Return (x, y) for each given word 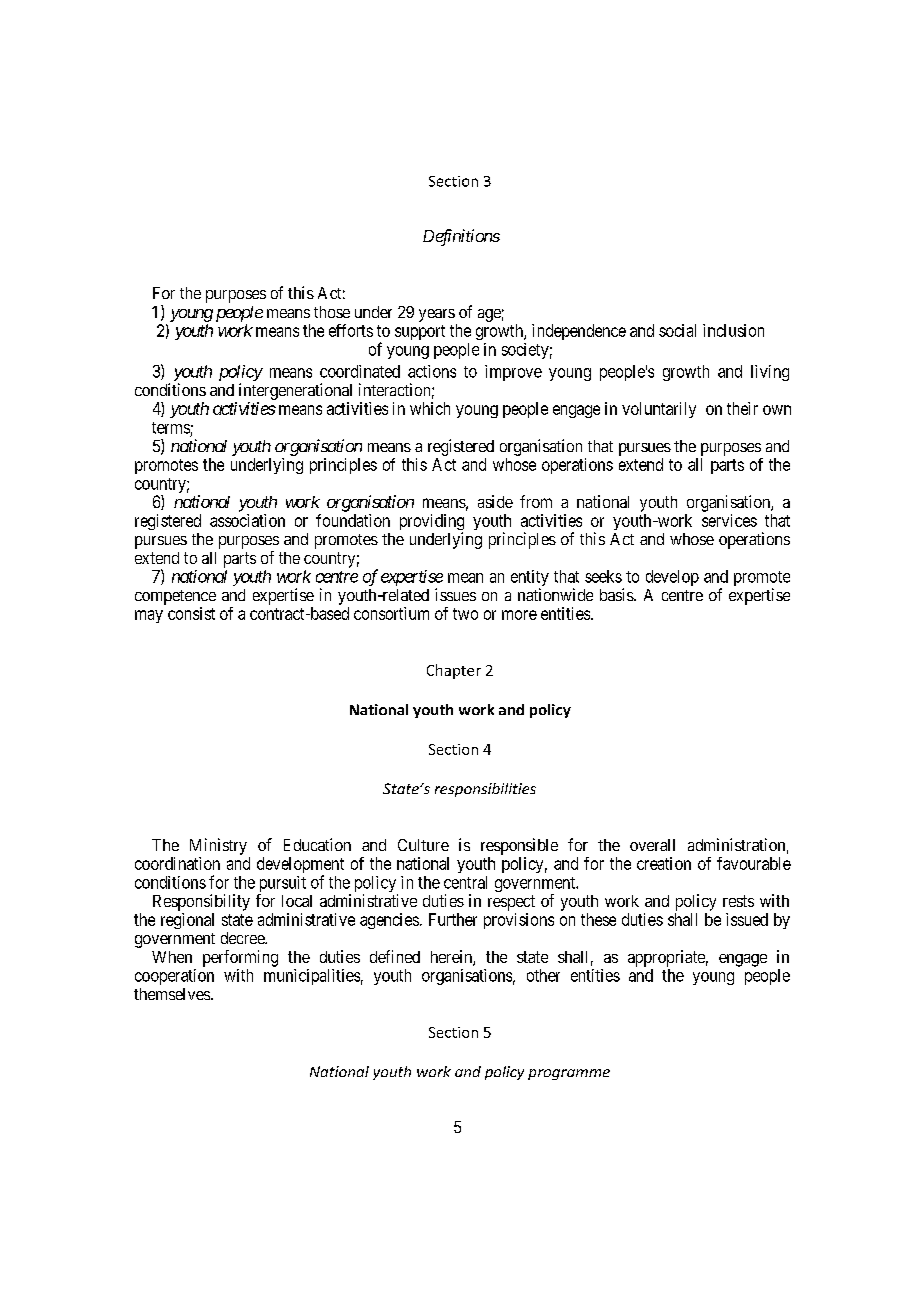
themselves (173, 994)
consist (191, 613)
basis (617, 594)
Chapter (454, 671)
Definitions (461, 237)
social (677, 330)
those (332, 312)
